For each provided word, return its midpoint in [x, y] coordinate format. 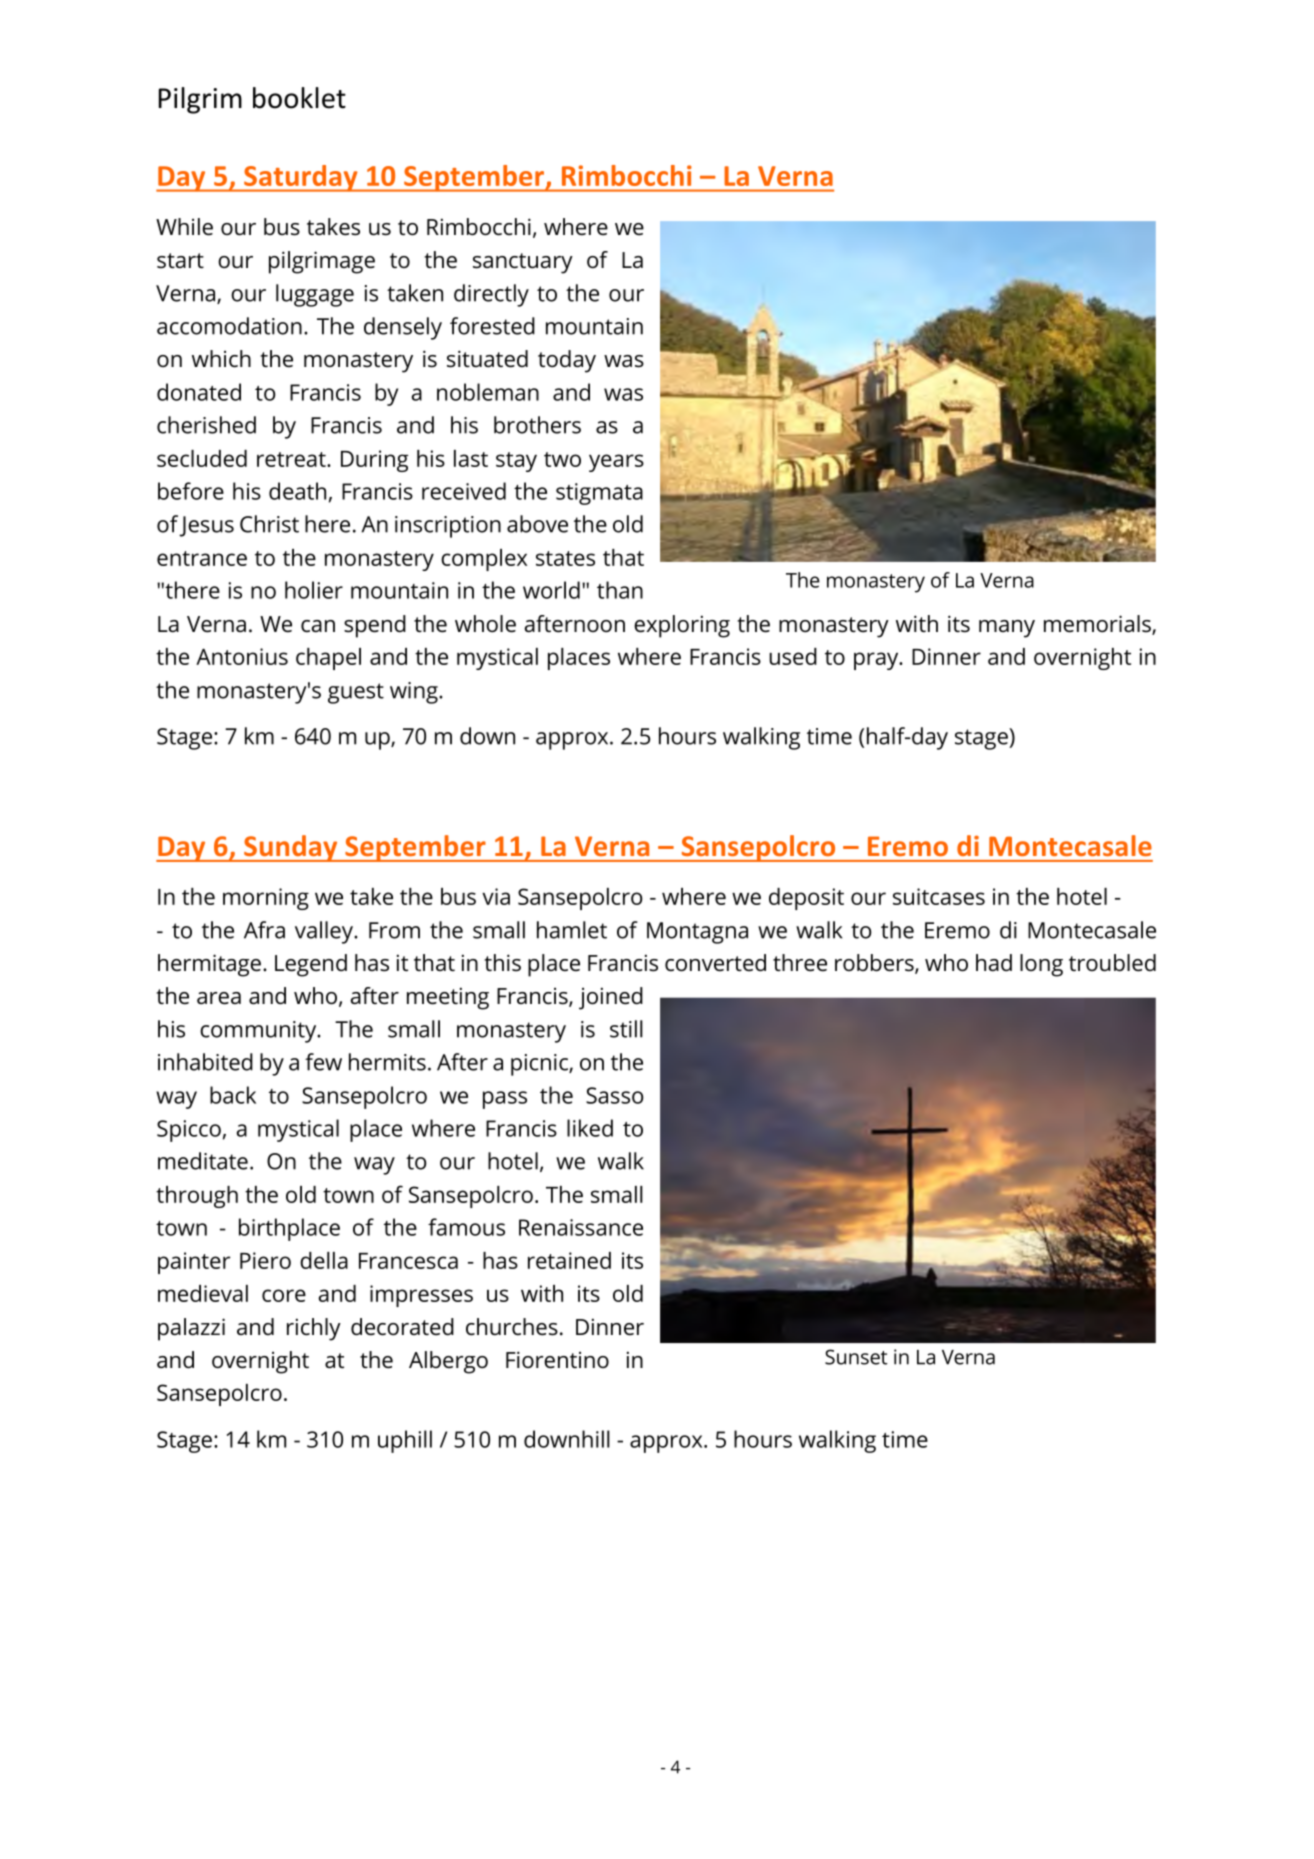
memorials [1098, 625]
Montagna [697, 933]
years [616, 463]
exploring [682, 626]
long [1041, 965]
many [1007, 629]
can [318, 626]
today [567, 361]
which [221, 359]
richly [314, 1329]
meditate [203, 1161]
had [994, 962]
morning [266, 899]
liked [590, 1128]
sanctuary [523, 263]
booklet [299, 98]
